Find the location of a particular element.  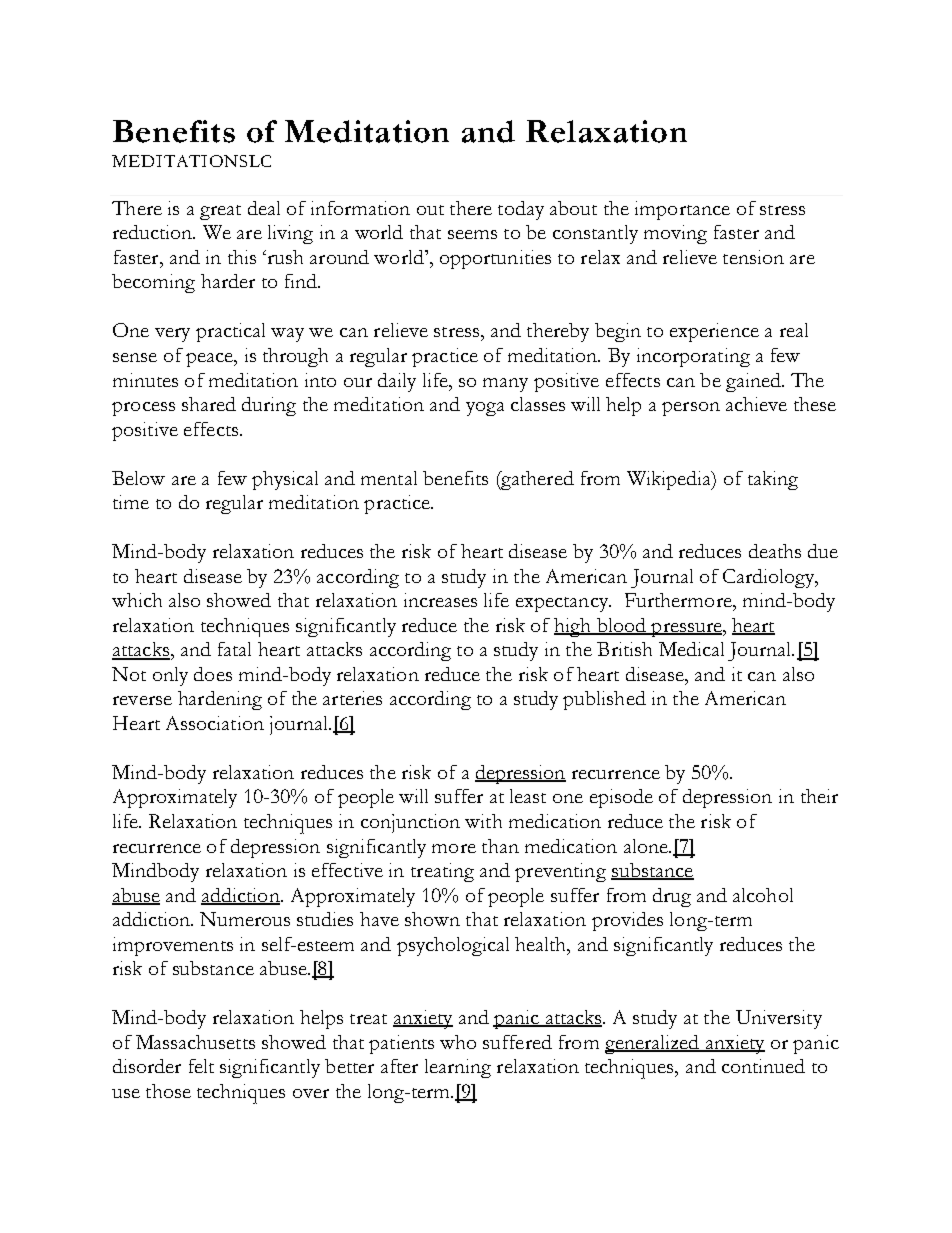

great is located at coordinates (220, 212).
